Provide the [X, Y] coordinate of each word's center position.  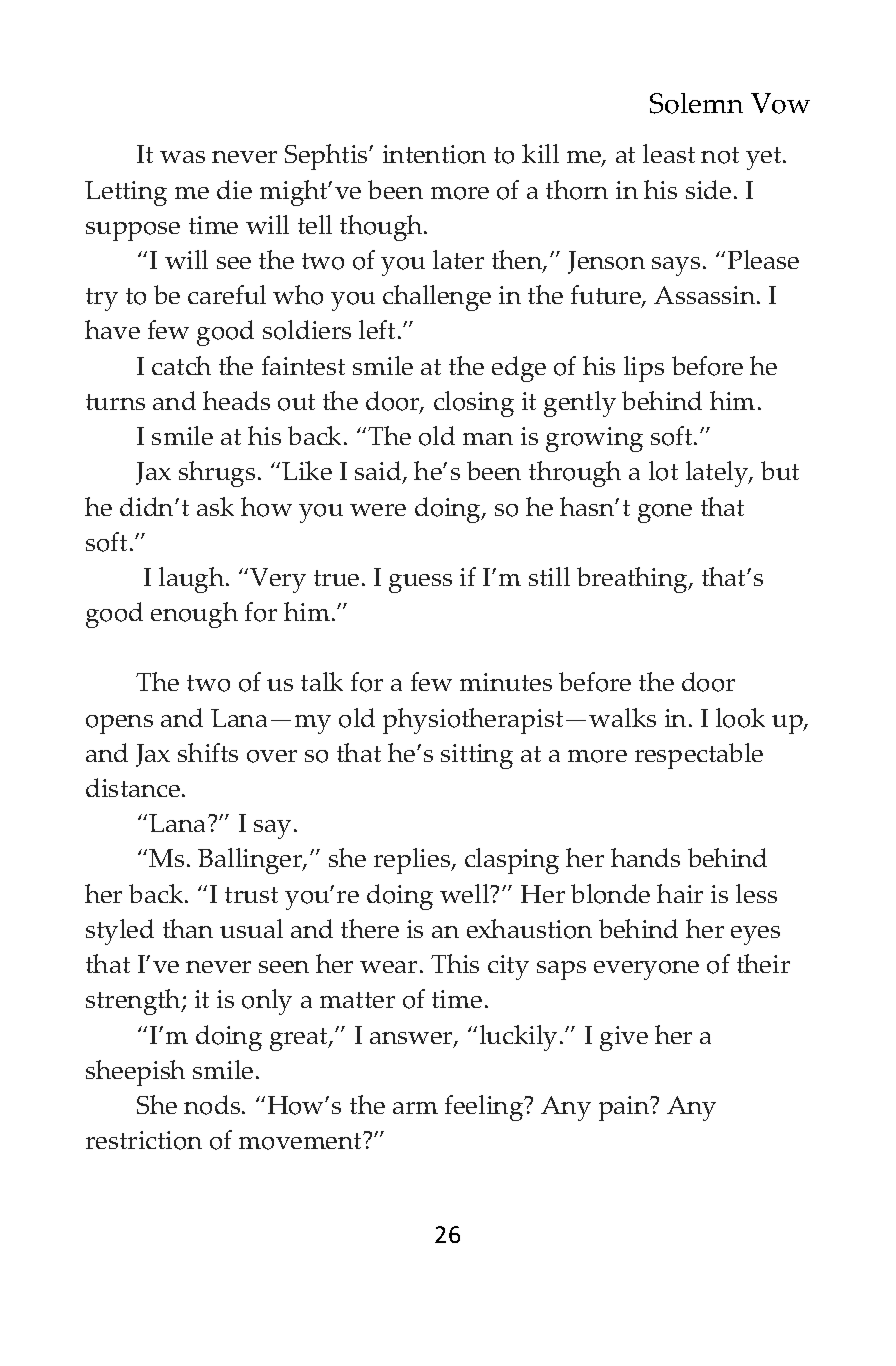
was [182, 157]
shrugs [217, 474]
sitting [477, 756]
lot [663, 471]
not [720, 155]
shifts [208, 752]
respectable [699, 756]
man [488, 439]
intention [434, 154]
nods [213, 1105]
